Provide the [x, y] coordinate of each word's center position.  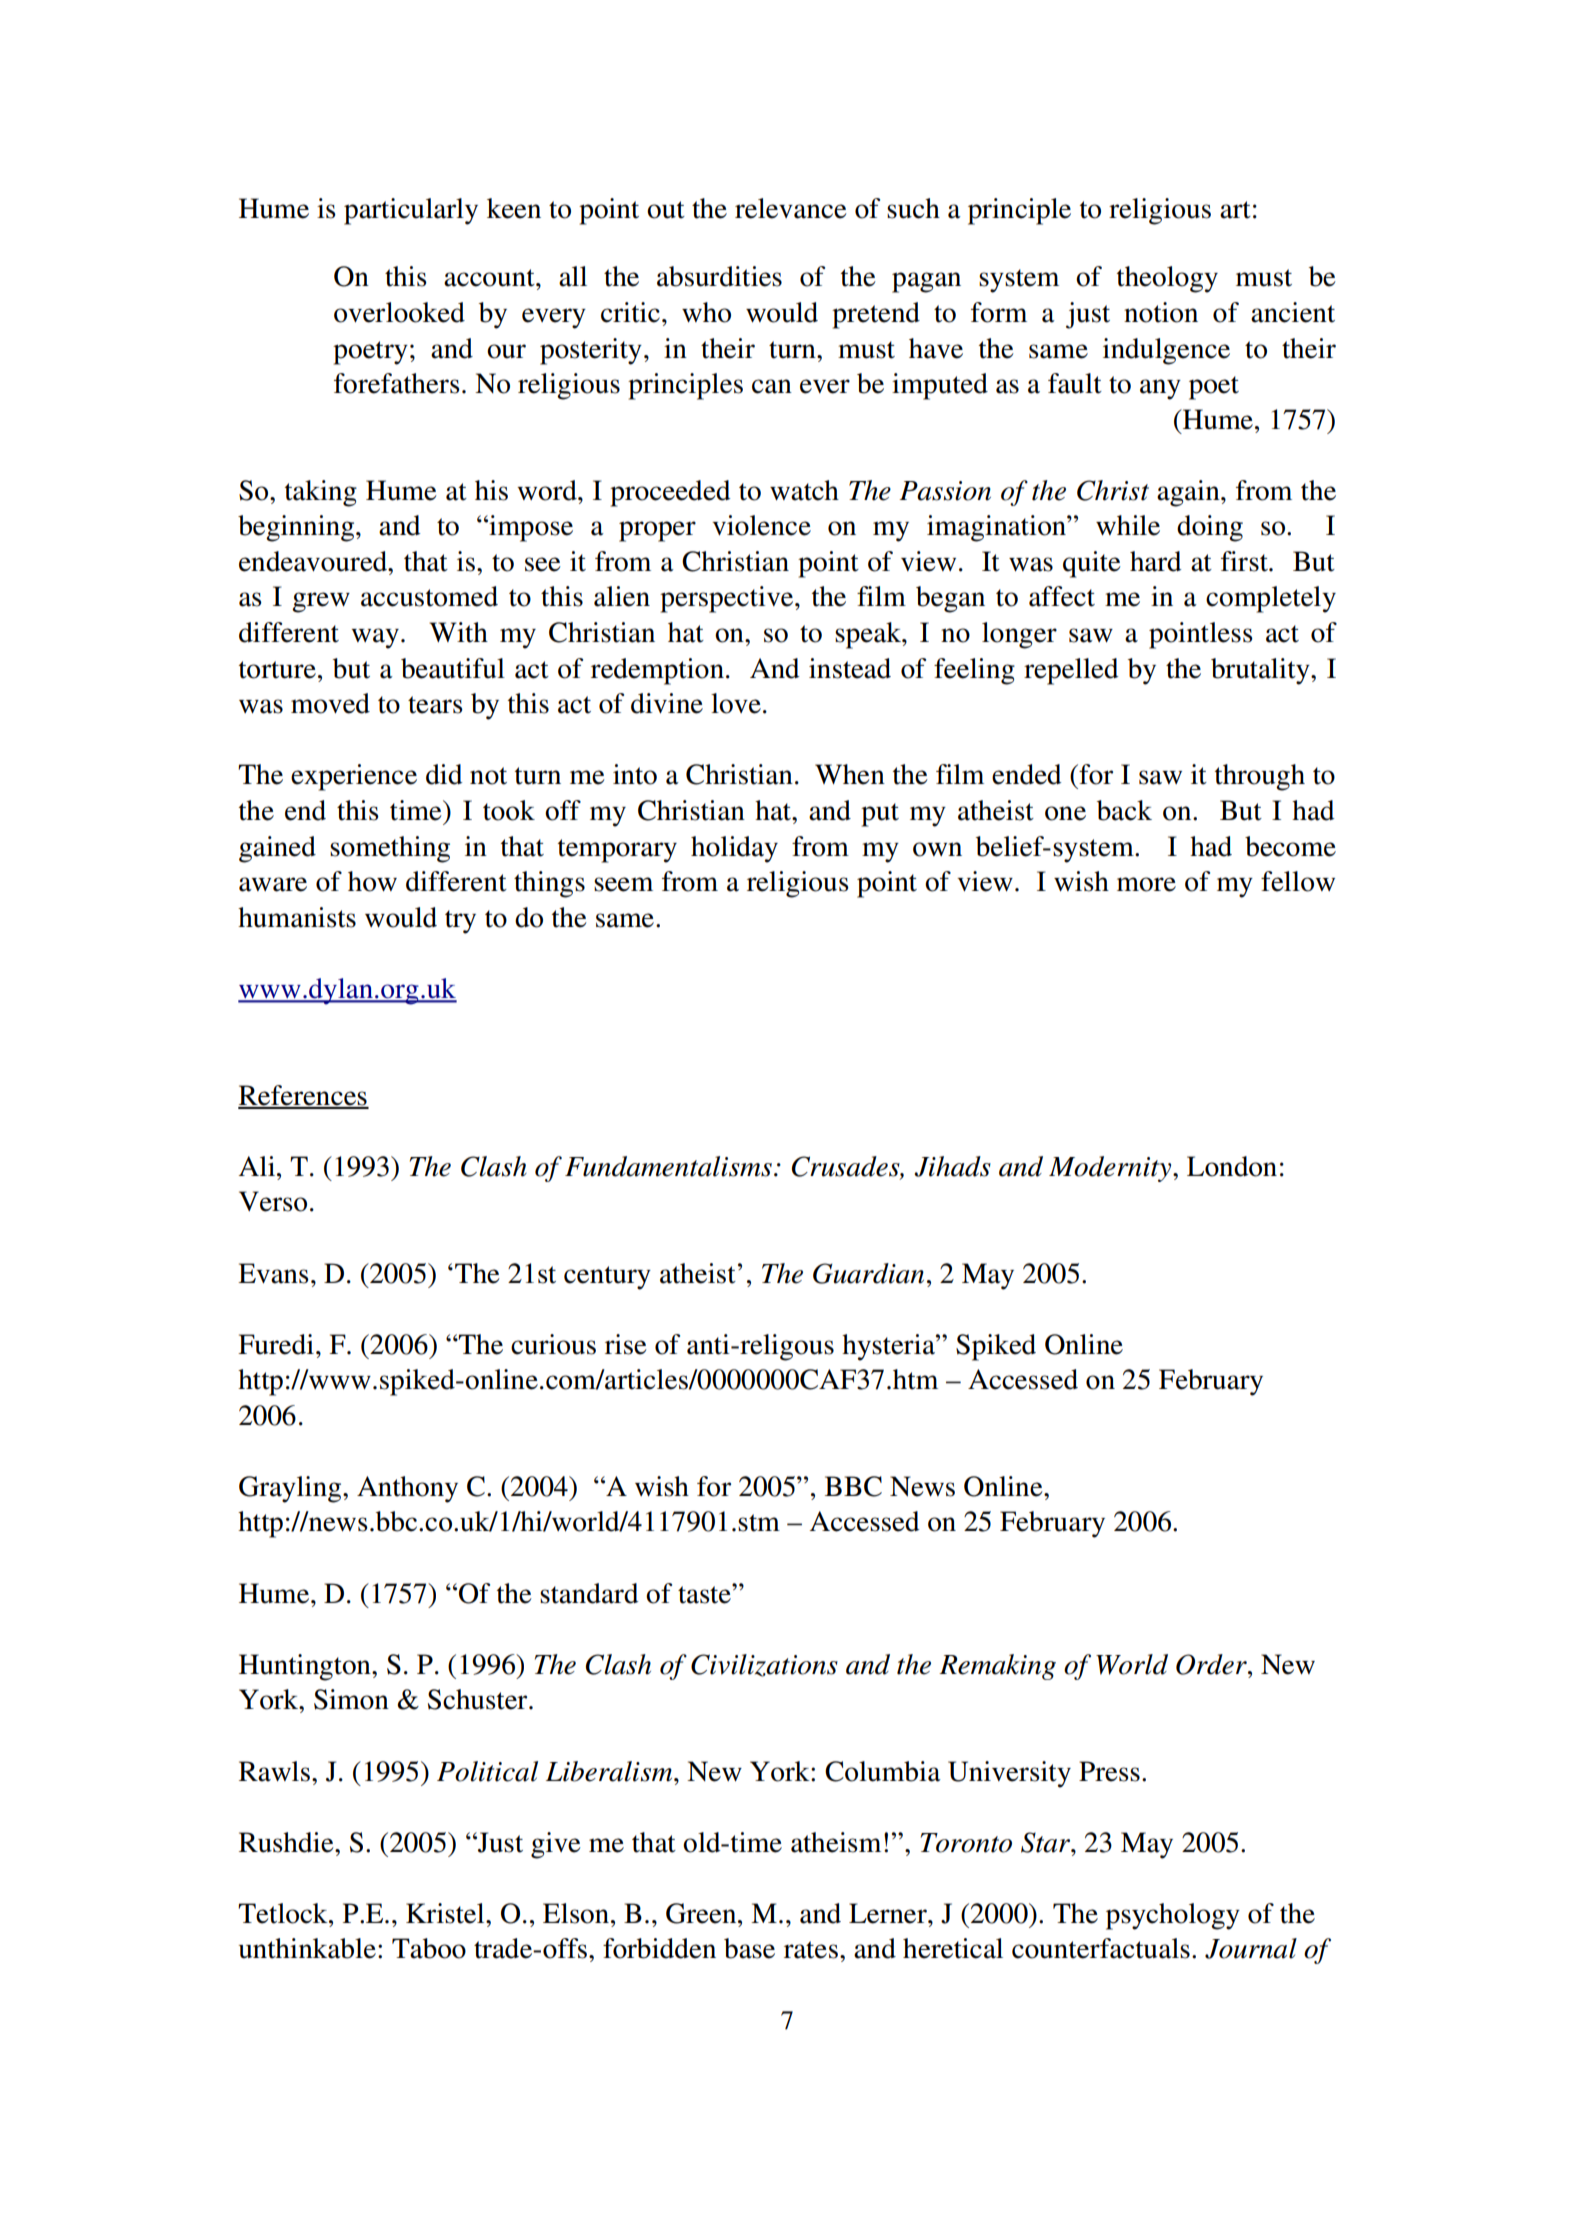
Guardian [868, 1273]
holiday [734, 849]
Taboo [429, 1948]
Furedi [276, 1344]
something [390, 849]
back [1124, 810]
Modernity [1111, 1169]
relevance [791, 208]
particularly [411, 211]
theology [1167, 279]
